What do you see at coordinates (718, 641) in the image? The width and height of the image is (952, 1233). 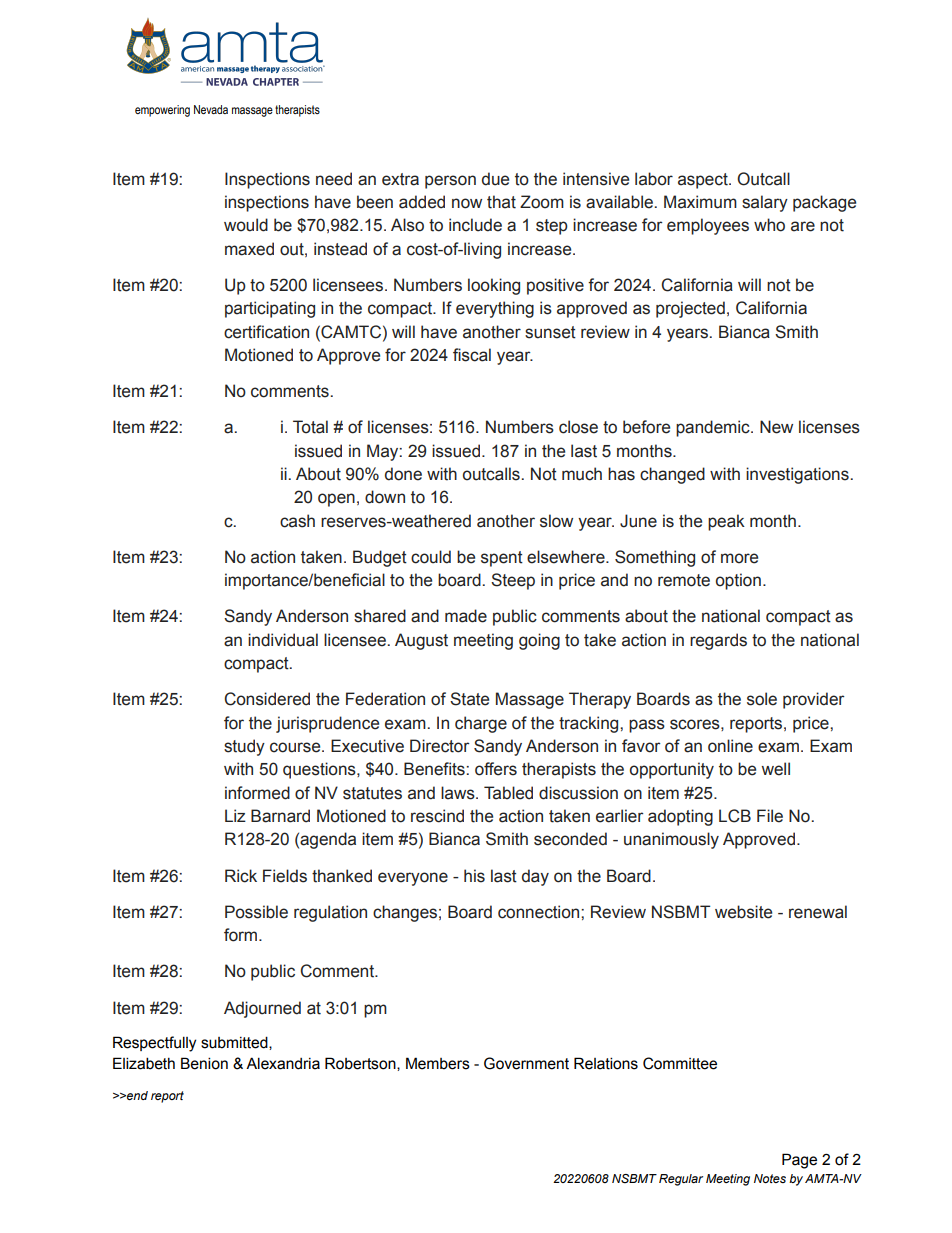 I see `regards` at bounding box center [718, 641].
